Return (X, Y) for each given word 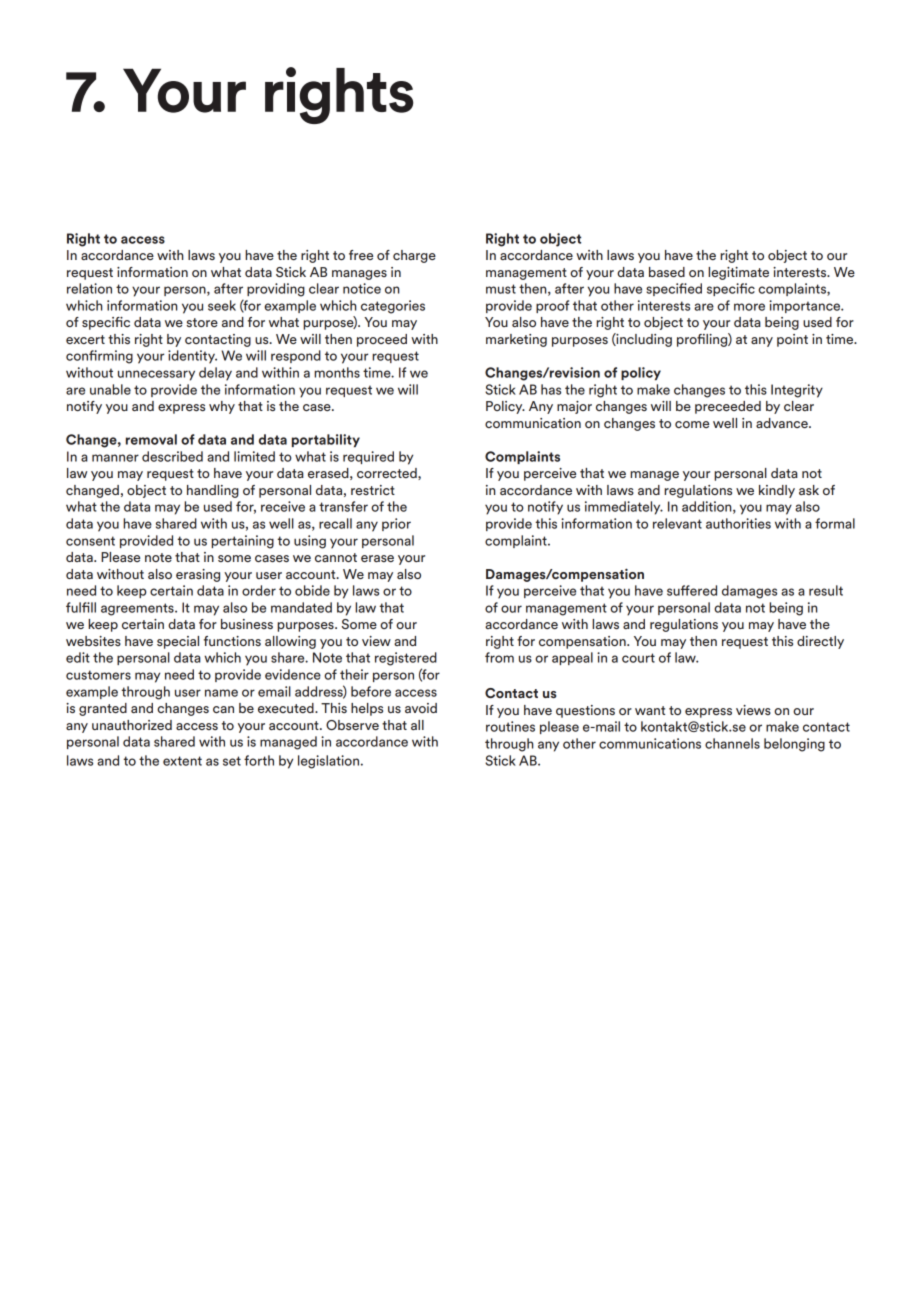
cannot (336, 557)
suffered (692, 590)
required (368, 457)
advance (783, 423)
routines (510, 726)
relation (89, 288)
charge (414, 256)
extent (182, 761)
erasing (198, 575)
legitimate (738, 273)
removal (151, 439)
